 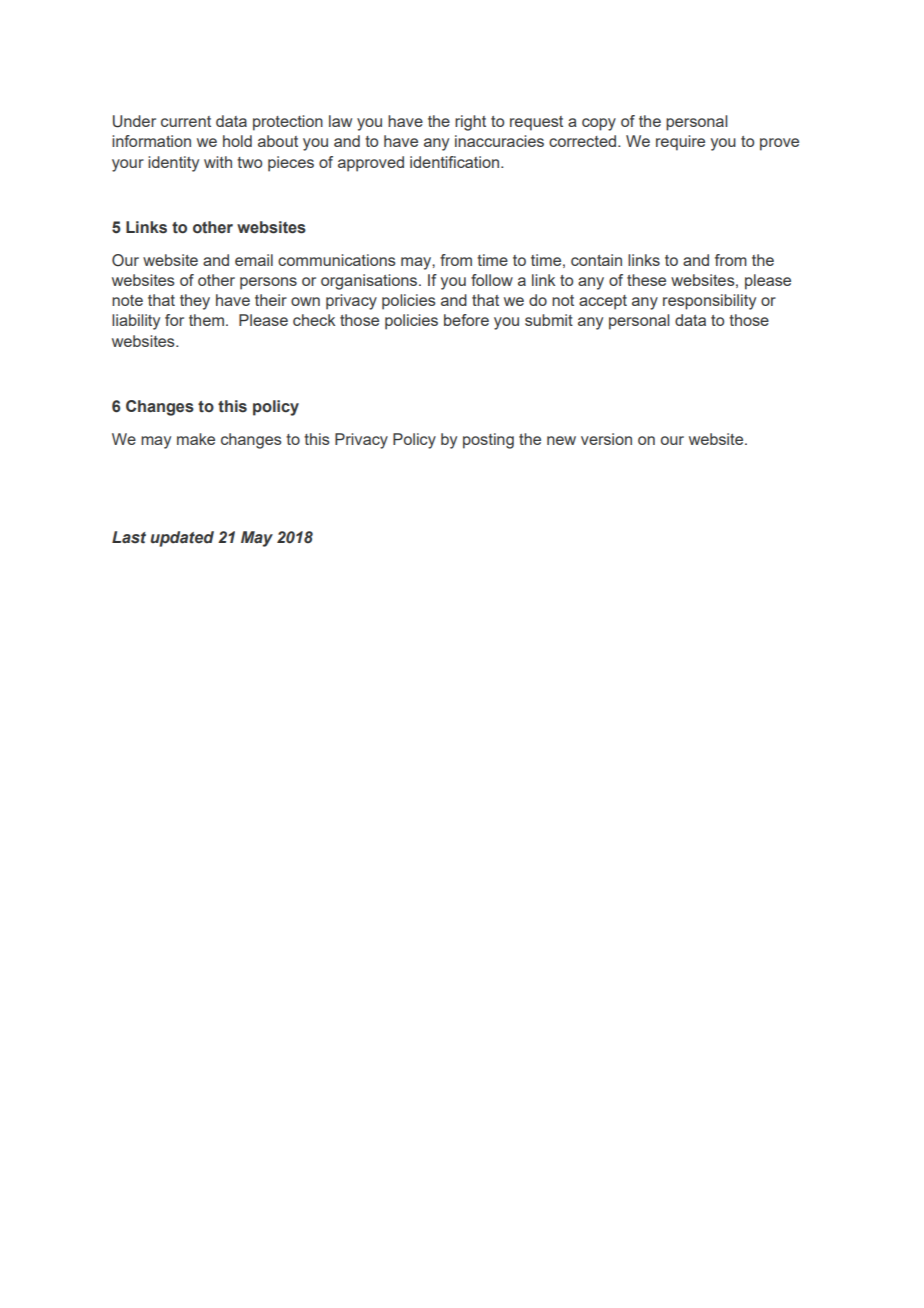 I want to click on organisations, so click(x=370, y=282).
